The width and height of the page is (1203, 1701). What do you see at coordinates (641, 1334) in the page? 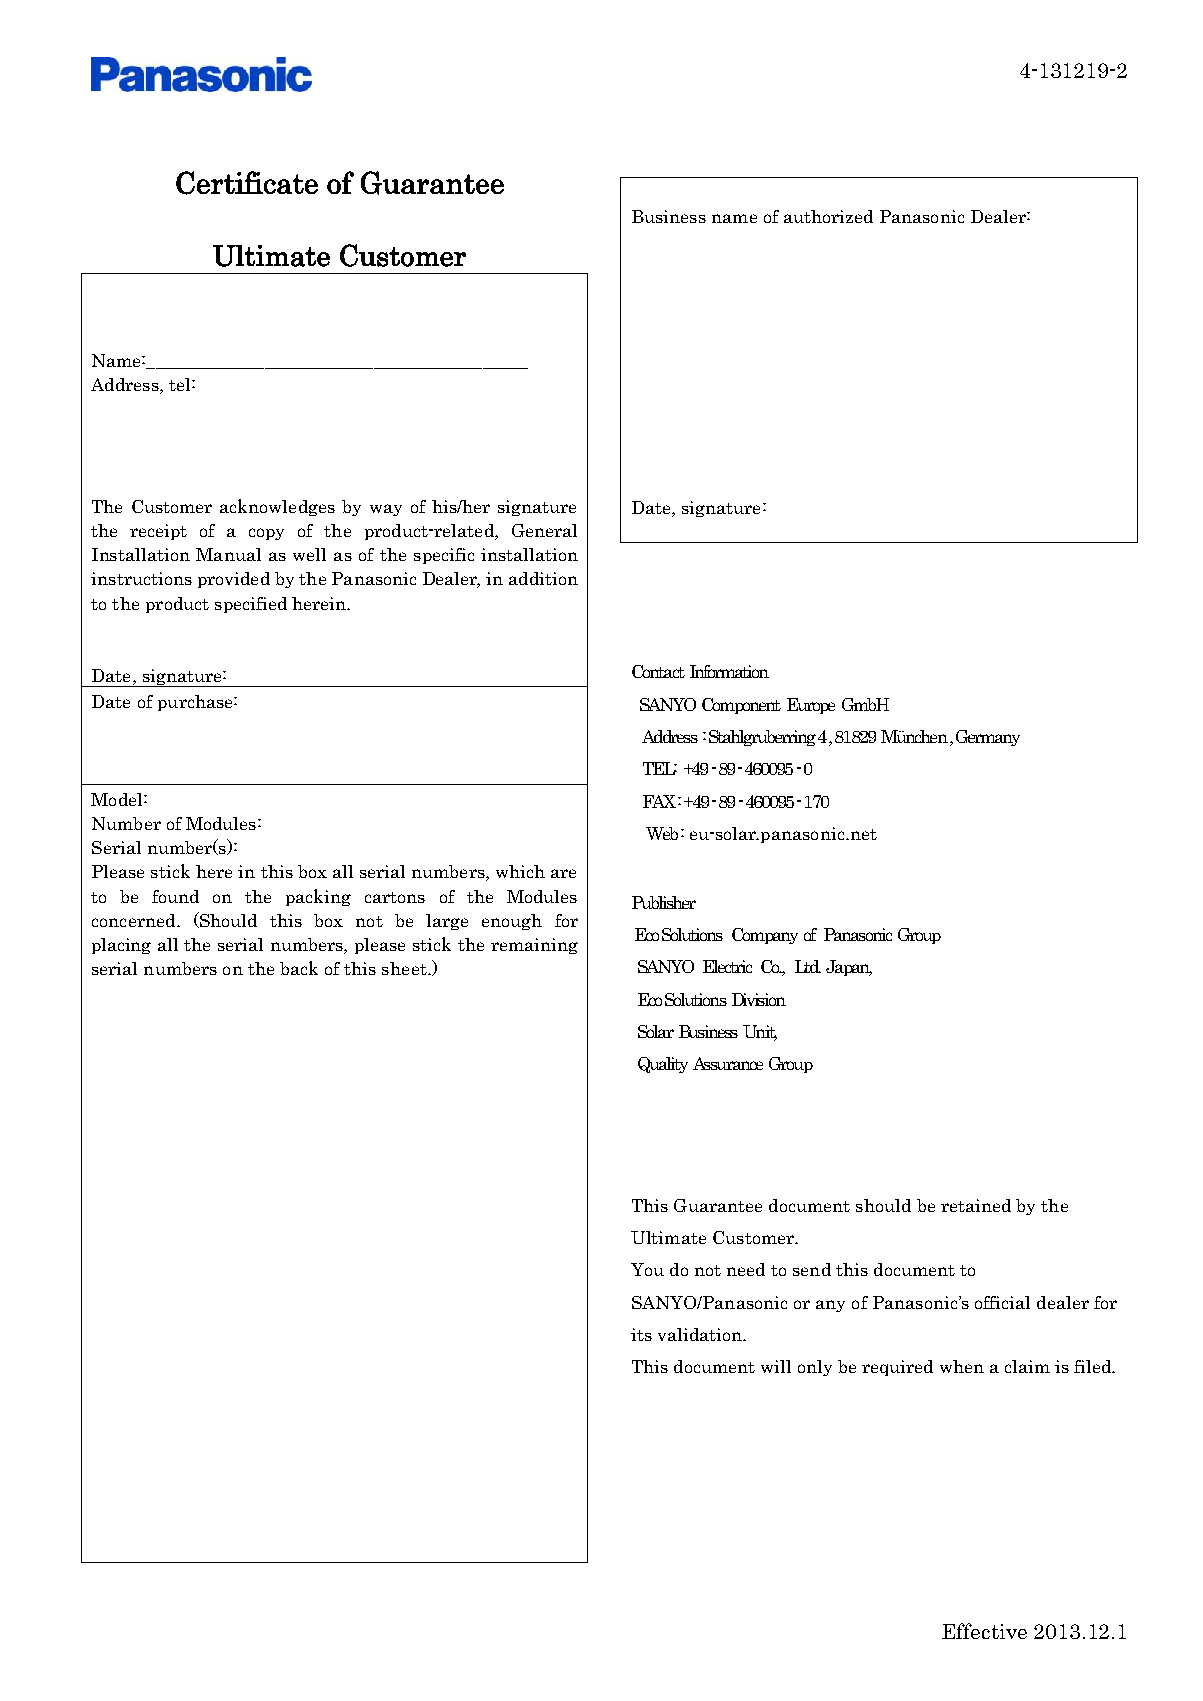
I see `its` at bounding box center [641, 1334].
